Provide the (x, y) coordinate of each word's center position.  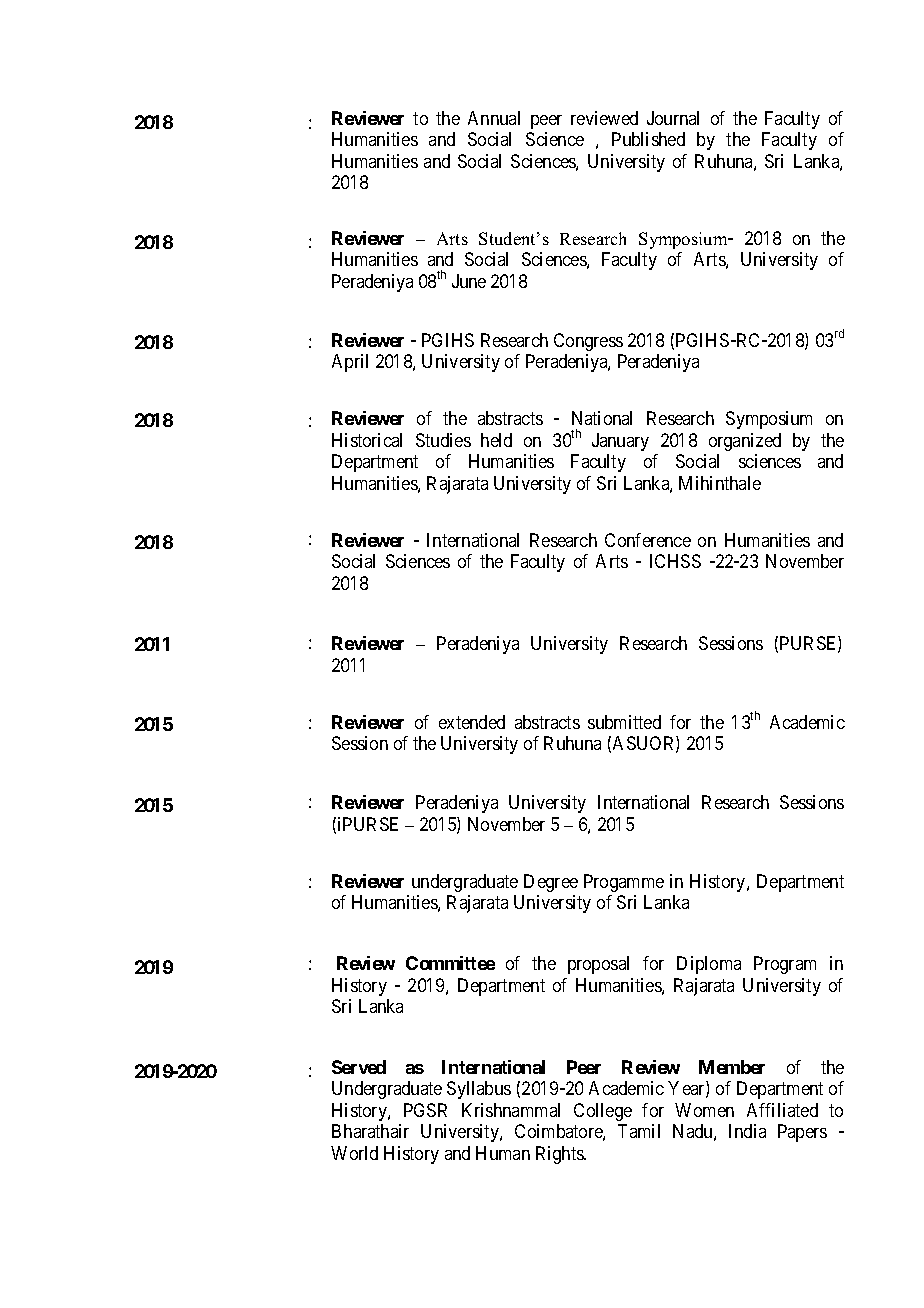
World (354, 1153)
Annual (494, 118)
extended (472, 722)
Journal (673, 118)
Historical (367, 440)
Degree (551, 883)
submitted (624, 722)
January (620, 442)
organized (745, 442)
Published (648, 139)
